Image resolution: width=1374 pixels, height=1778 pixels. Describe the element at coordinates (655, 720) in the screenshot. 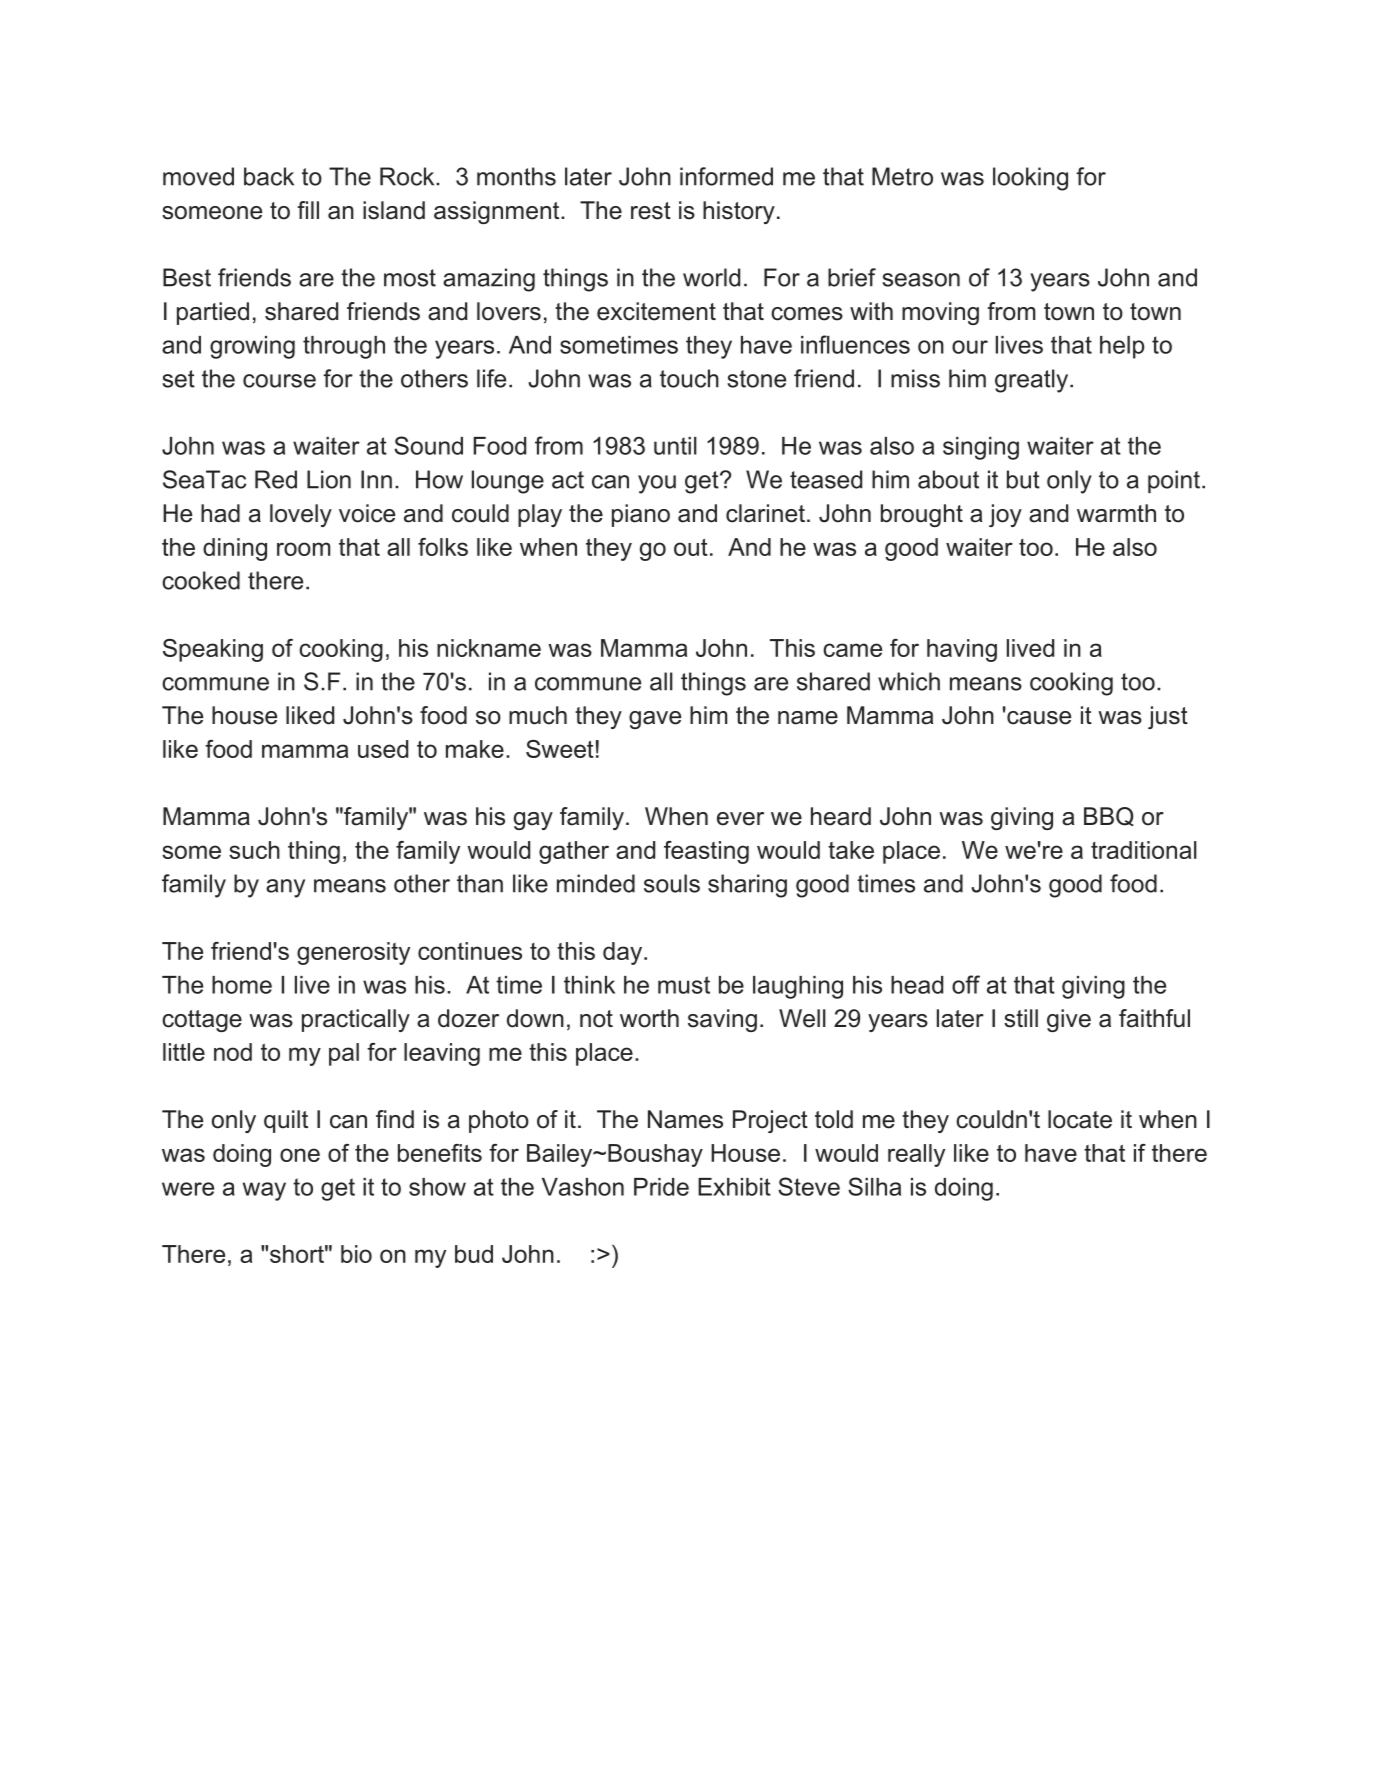

I see `gave` at that location.
